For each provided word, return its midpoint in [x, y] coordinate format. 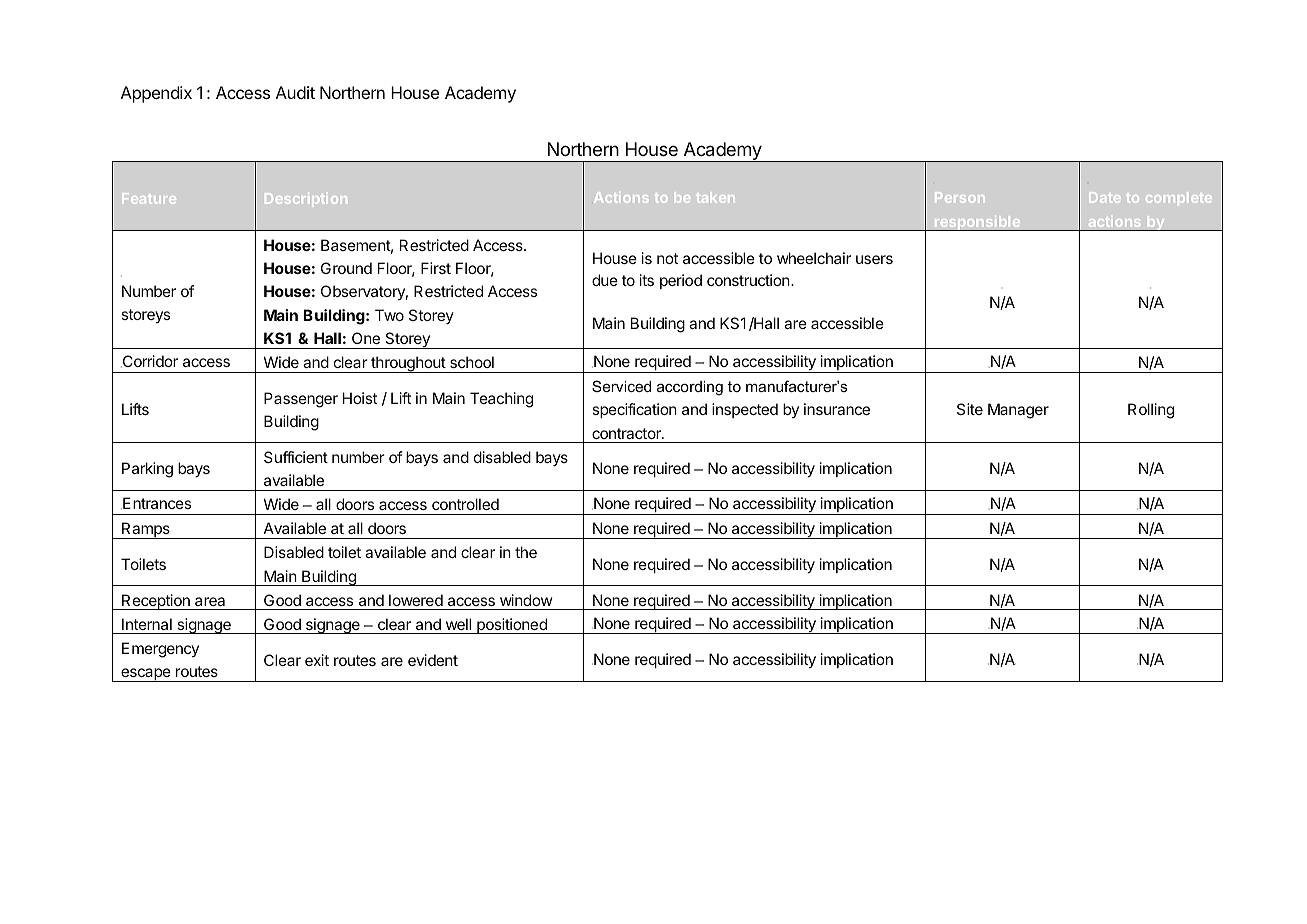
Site [970, 409]
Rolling [1151, 411]
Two [389, 315]
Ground [346, 268]
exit [317, 660]
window [526, 600]
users [874, 259]
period [681, 281]
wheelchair [814, 258]
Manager [1018, 411]
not [667, 258]
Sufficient [296, 457]
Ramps [146, 530]
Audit [295, 92]
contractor [627, 433]
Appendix [156, 94]
